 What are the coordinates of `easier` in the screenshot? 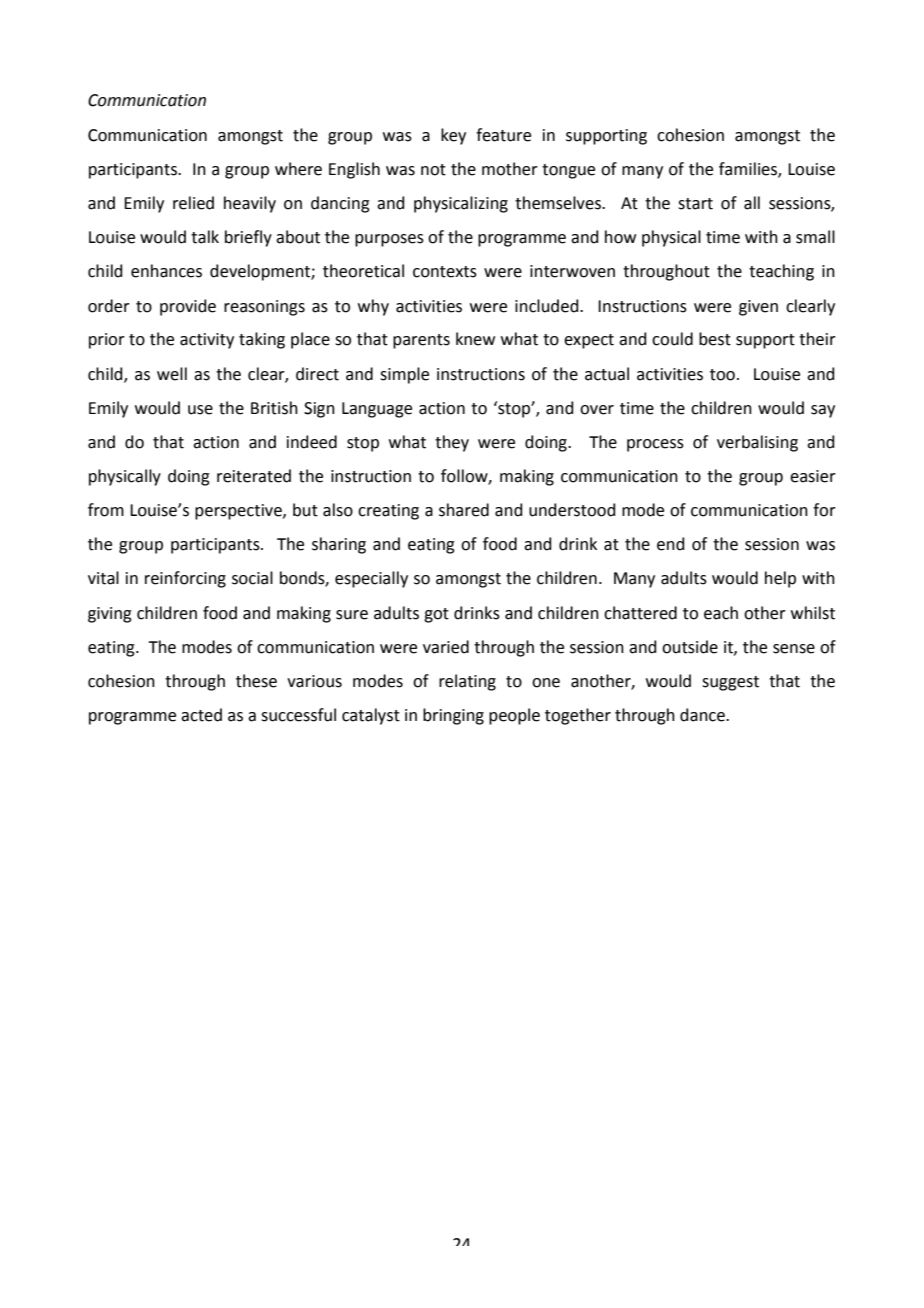 It's located at (813, 476).
